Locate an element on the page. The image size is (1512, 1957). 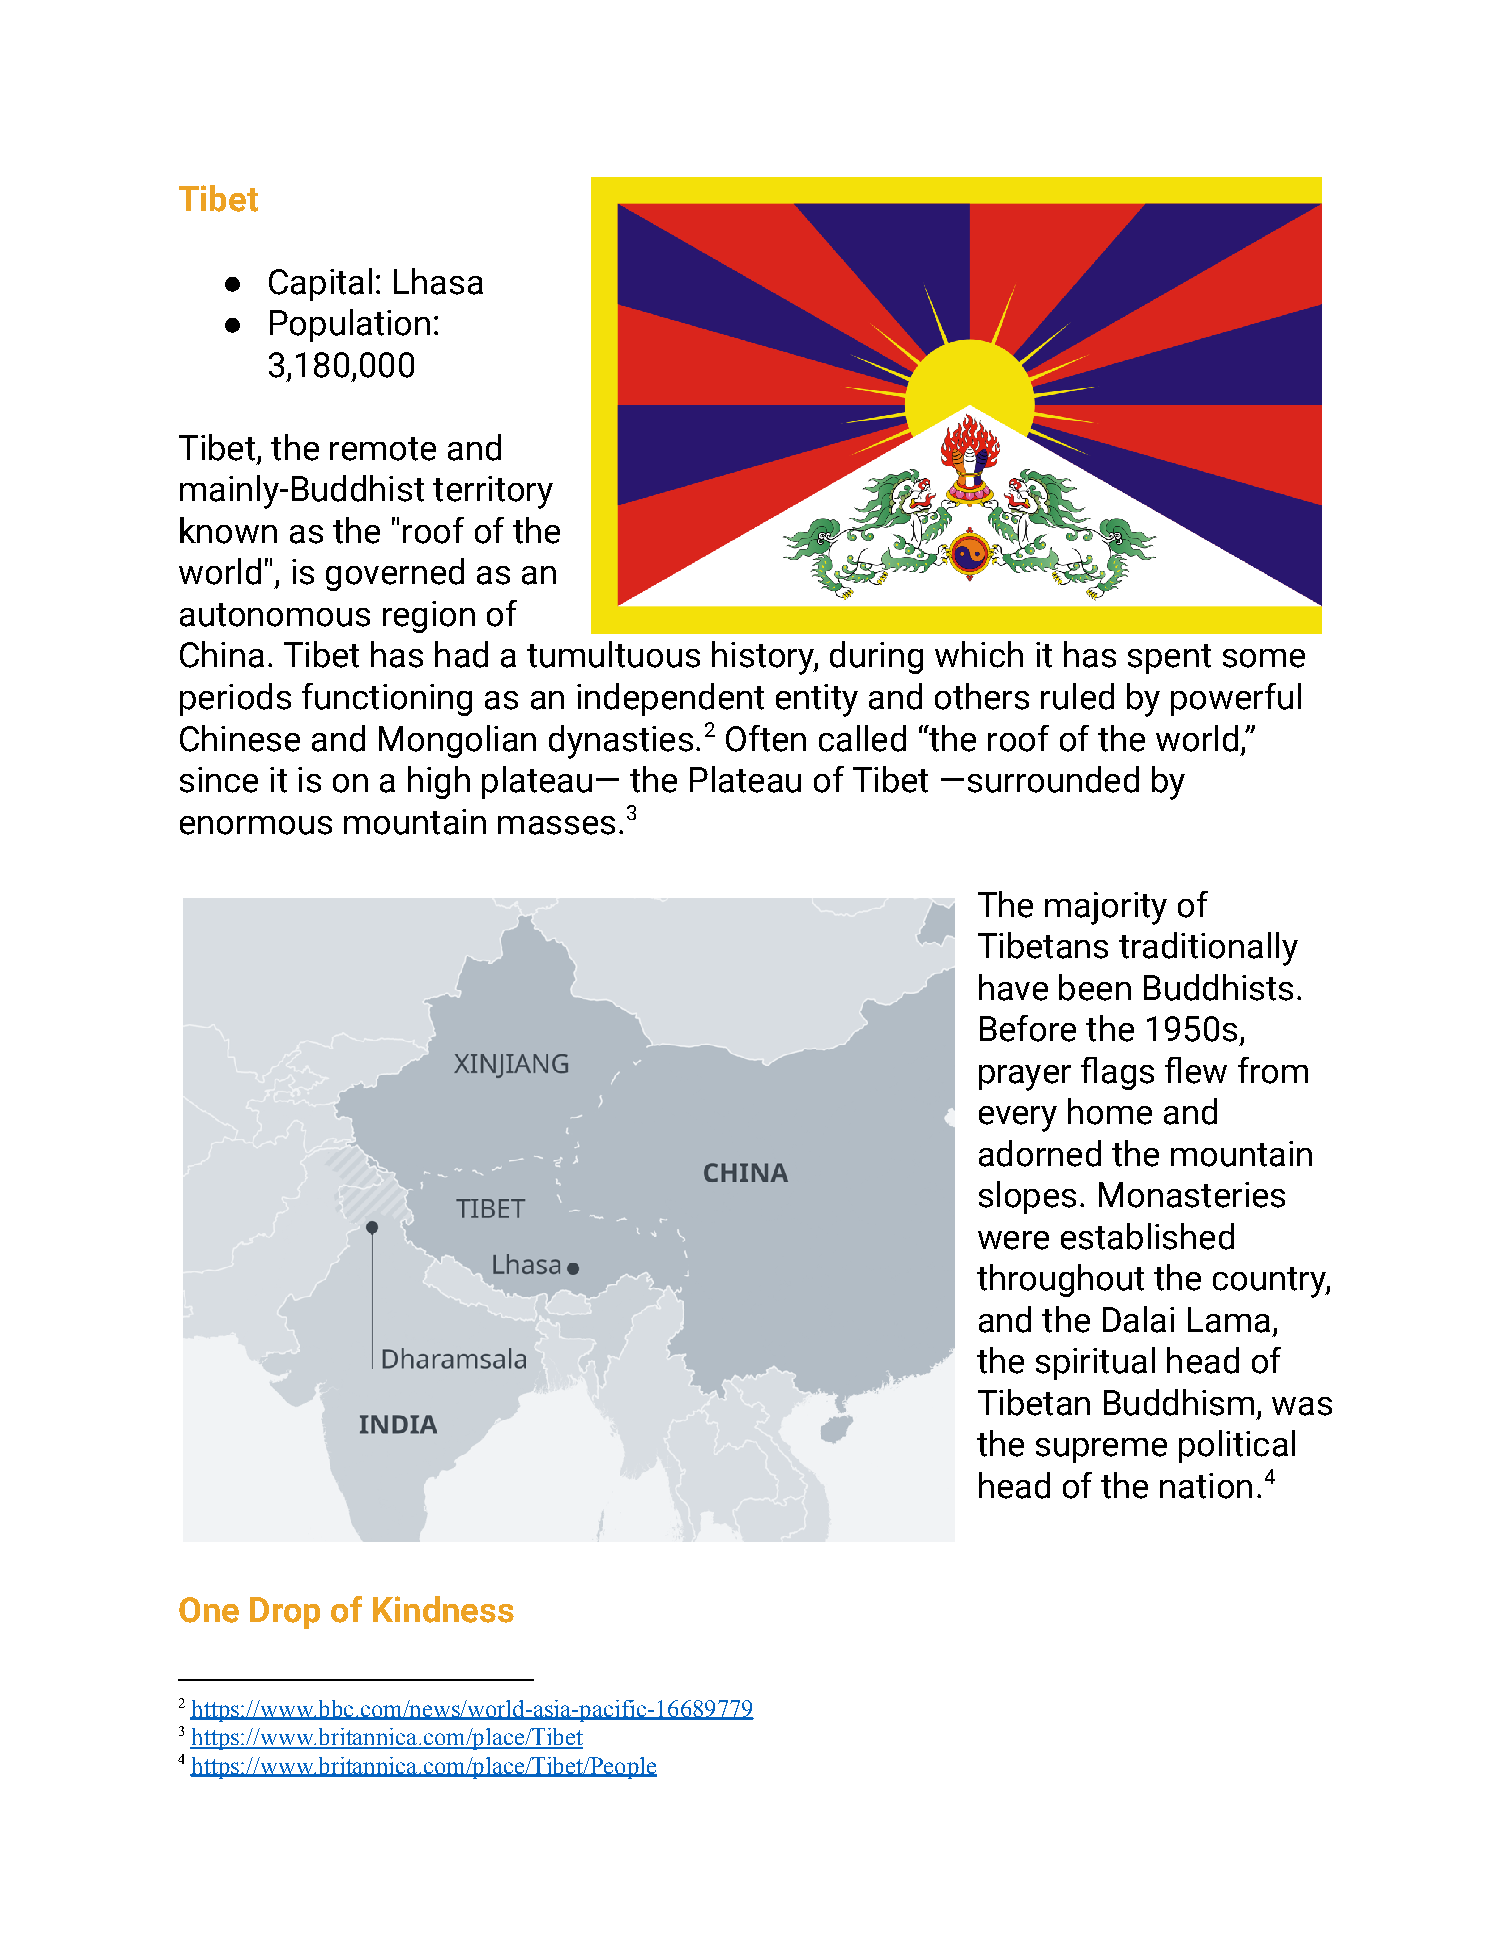
Lhasa is located at coordinates (438, 281).
